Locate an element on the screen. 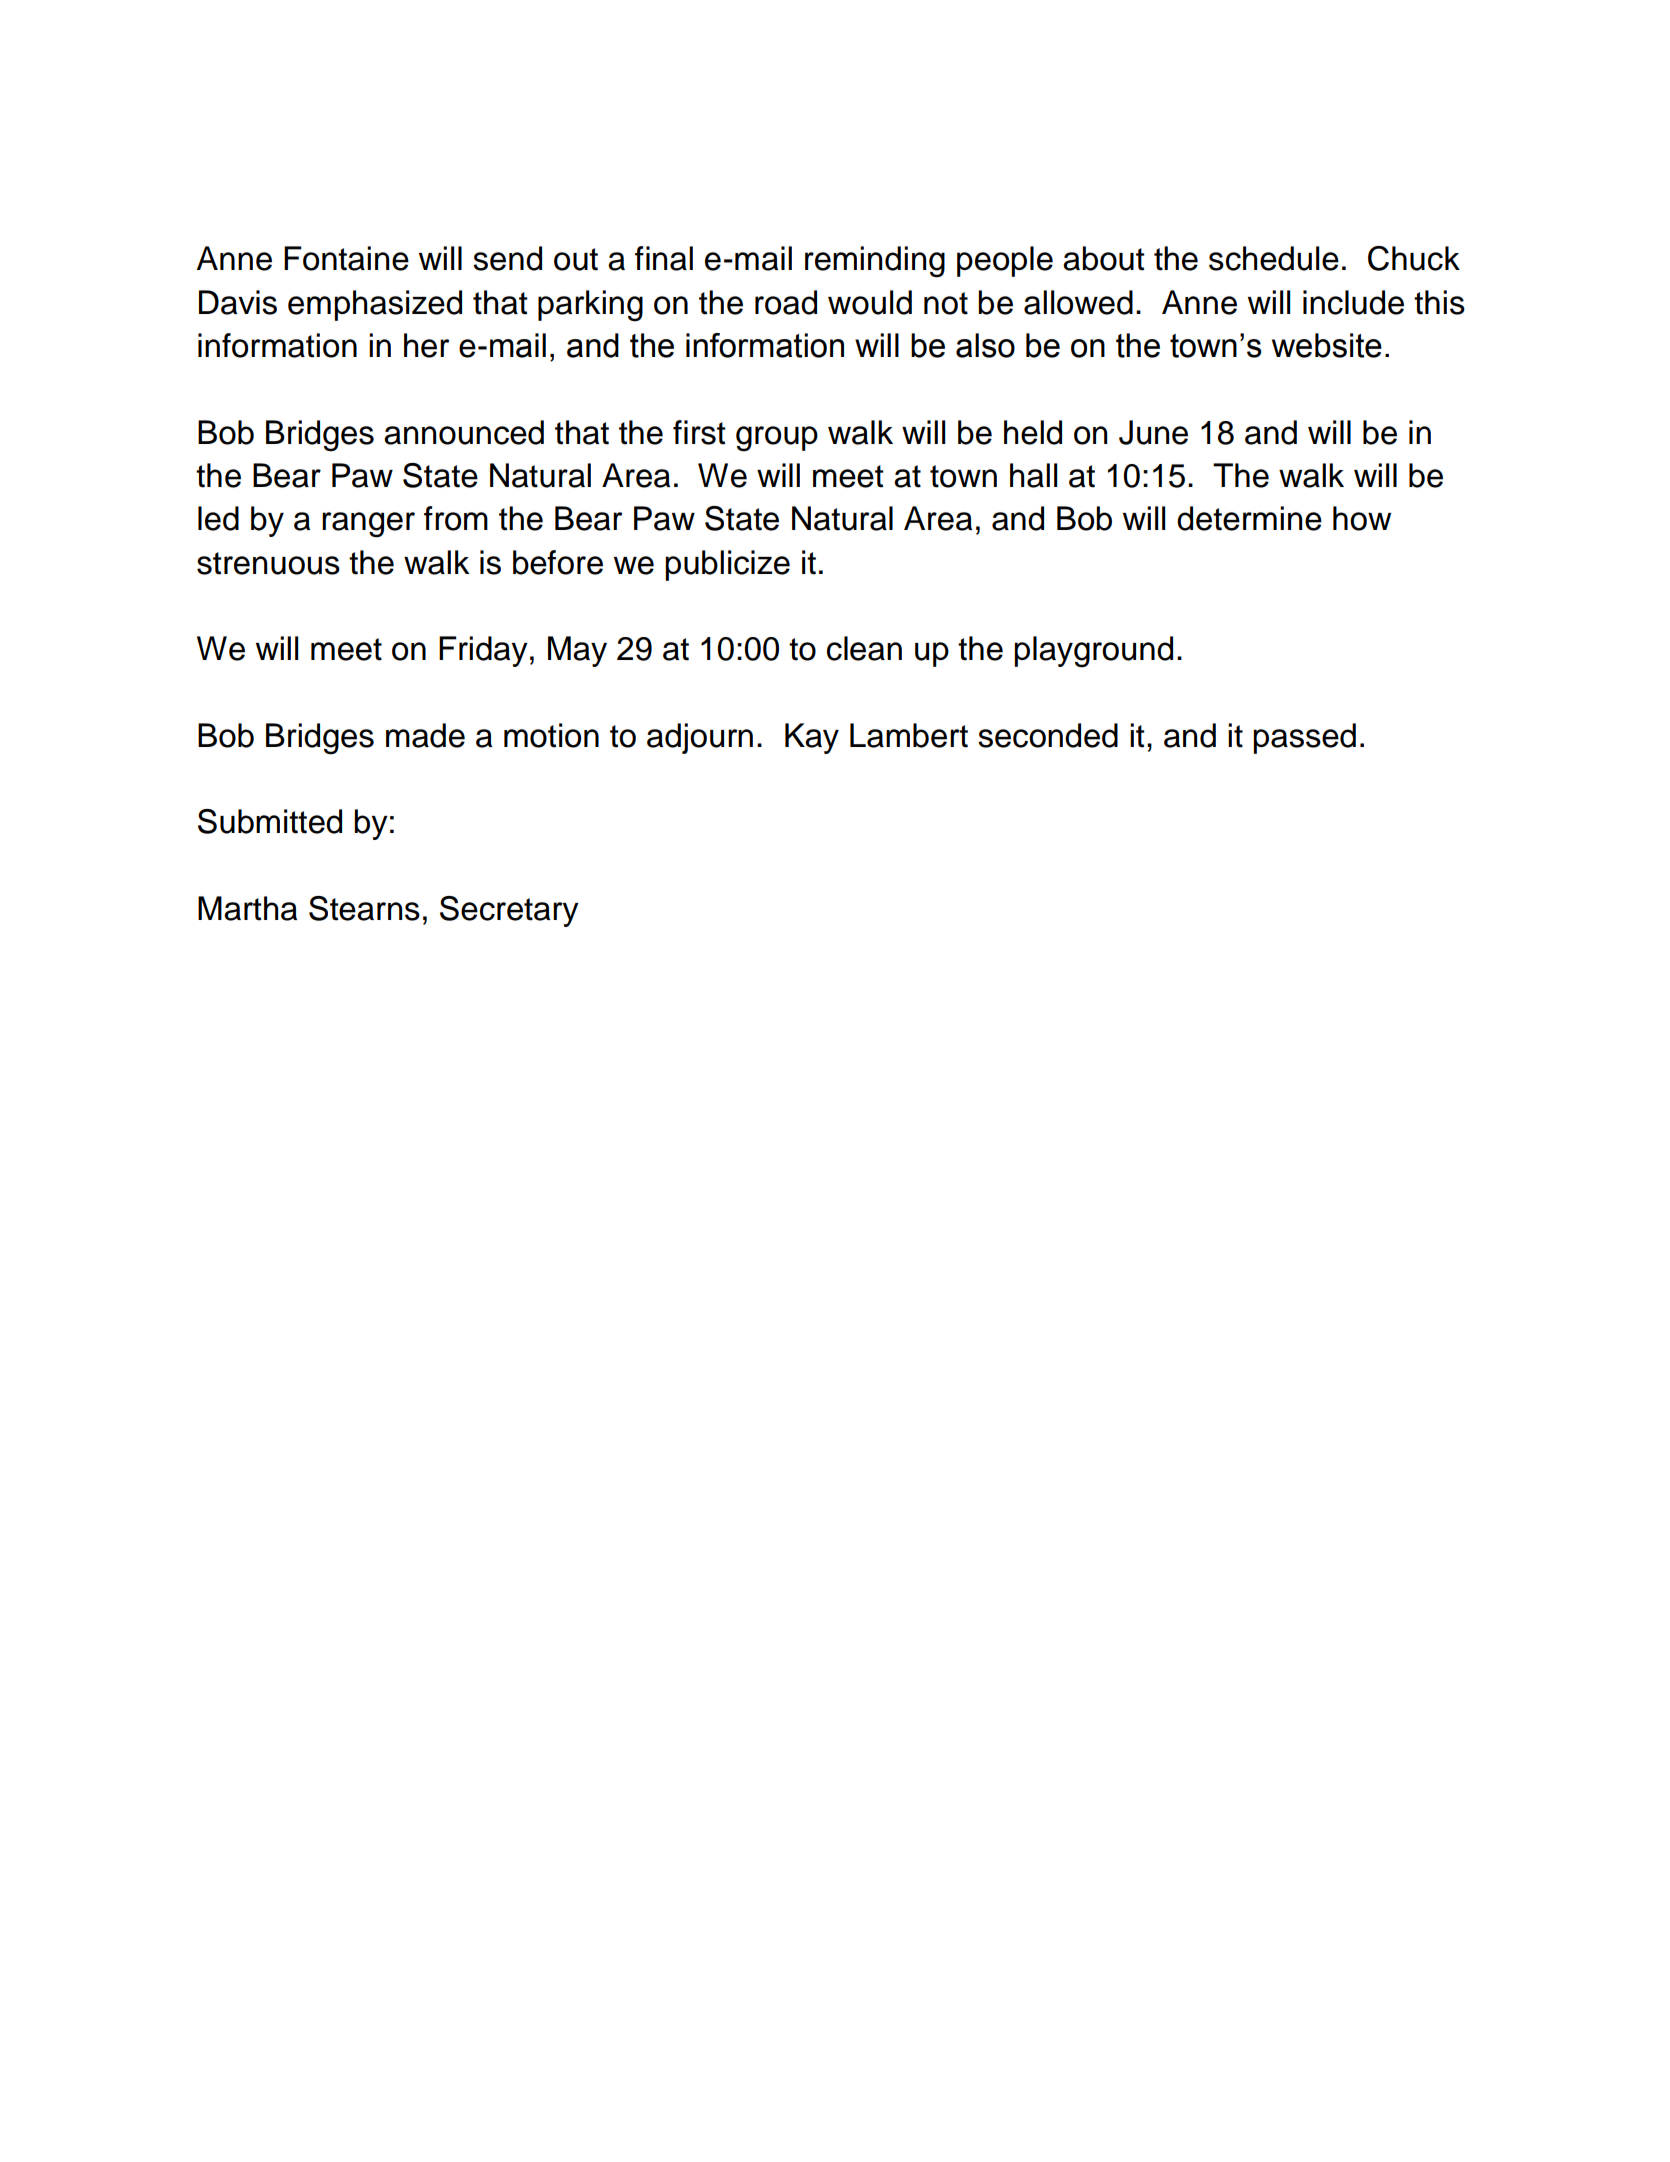  announced is located at coordinates (464, 432).
